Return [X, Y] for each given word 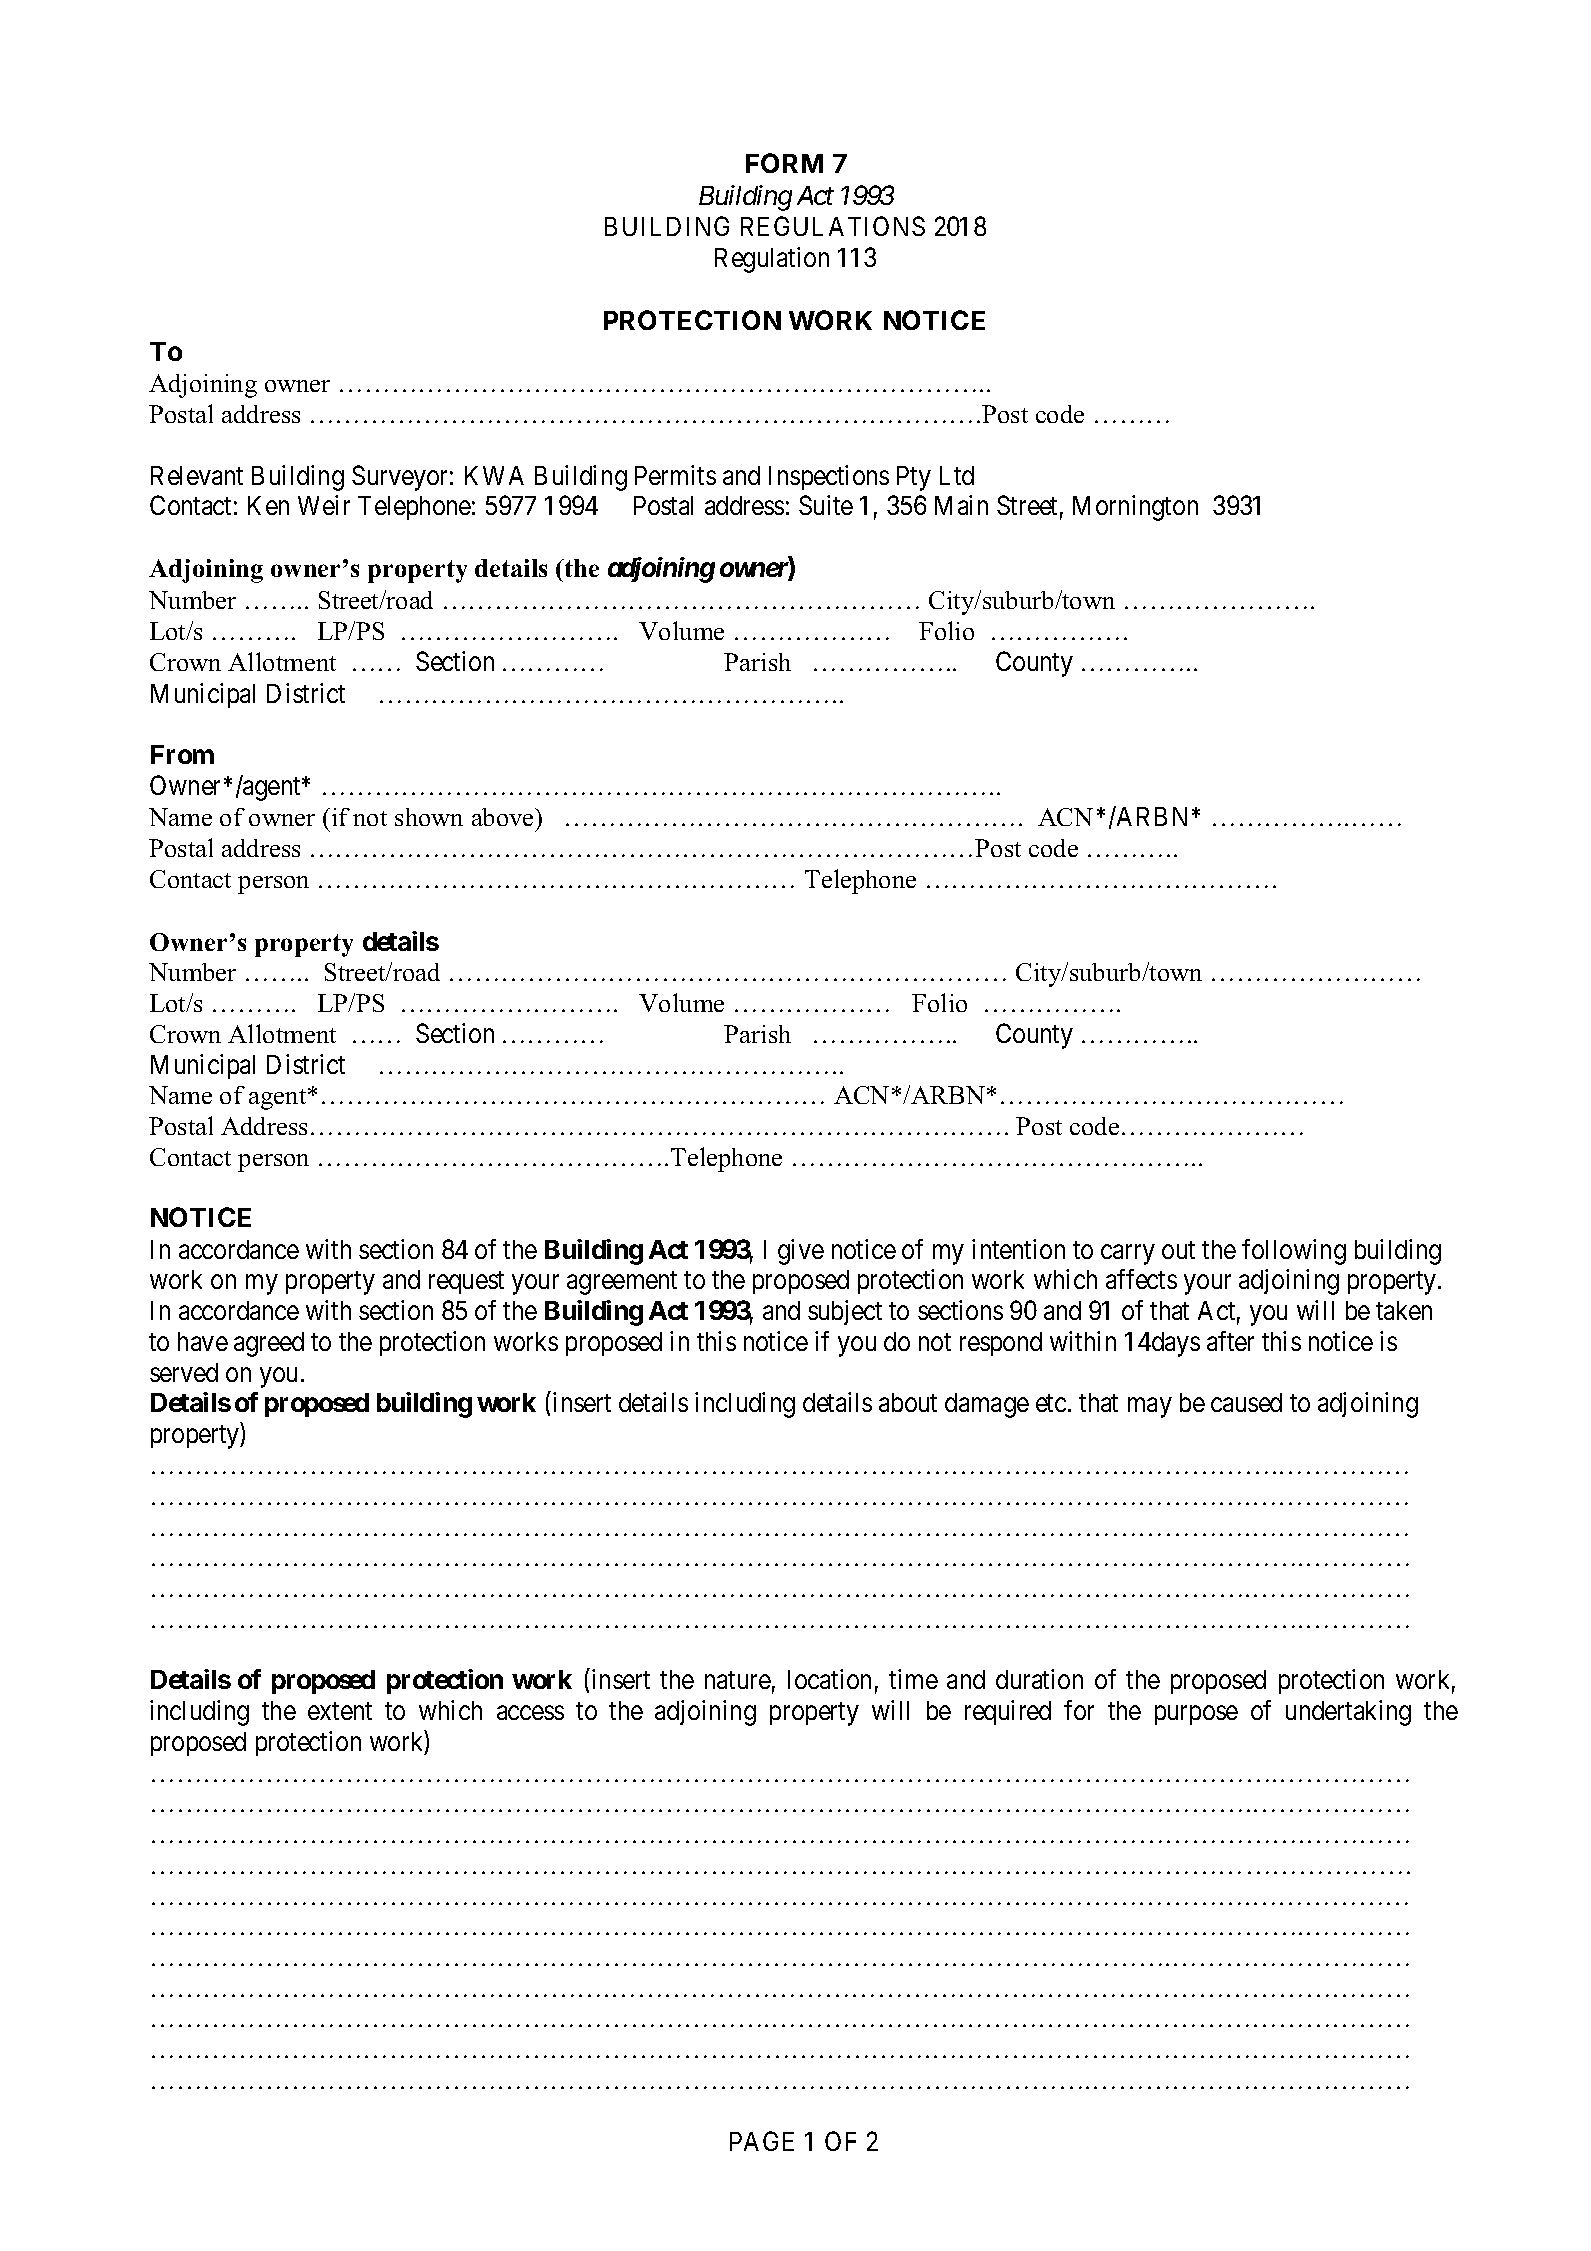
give [801, 1252]
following [1294, 1252]
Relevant [197, 475]
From [182, 754]
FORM [784, 163]
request [466, 1283]
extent [340, 1711]
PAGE [762, 2141]
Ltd [957, 475]
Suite [826, 505]
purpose [1196, 1715]
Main [961, 505]
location [829, 1679]
